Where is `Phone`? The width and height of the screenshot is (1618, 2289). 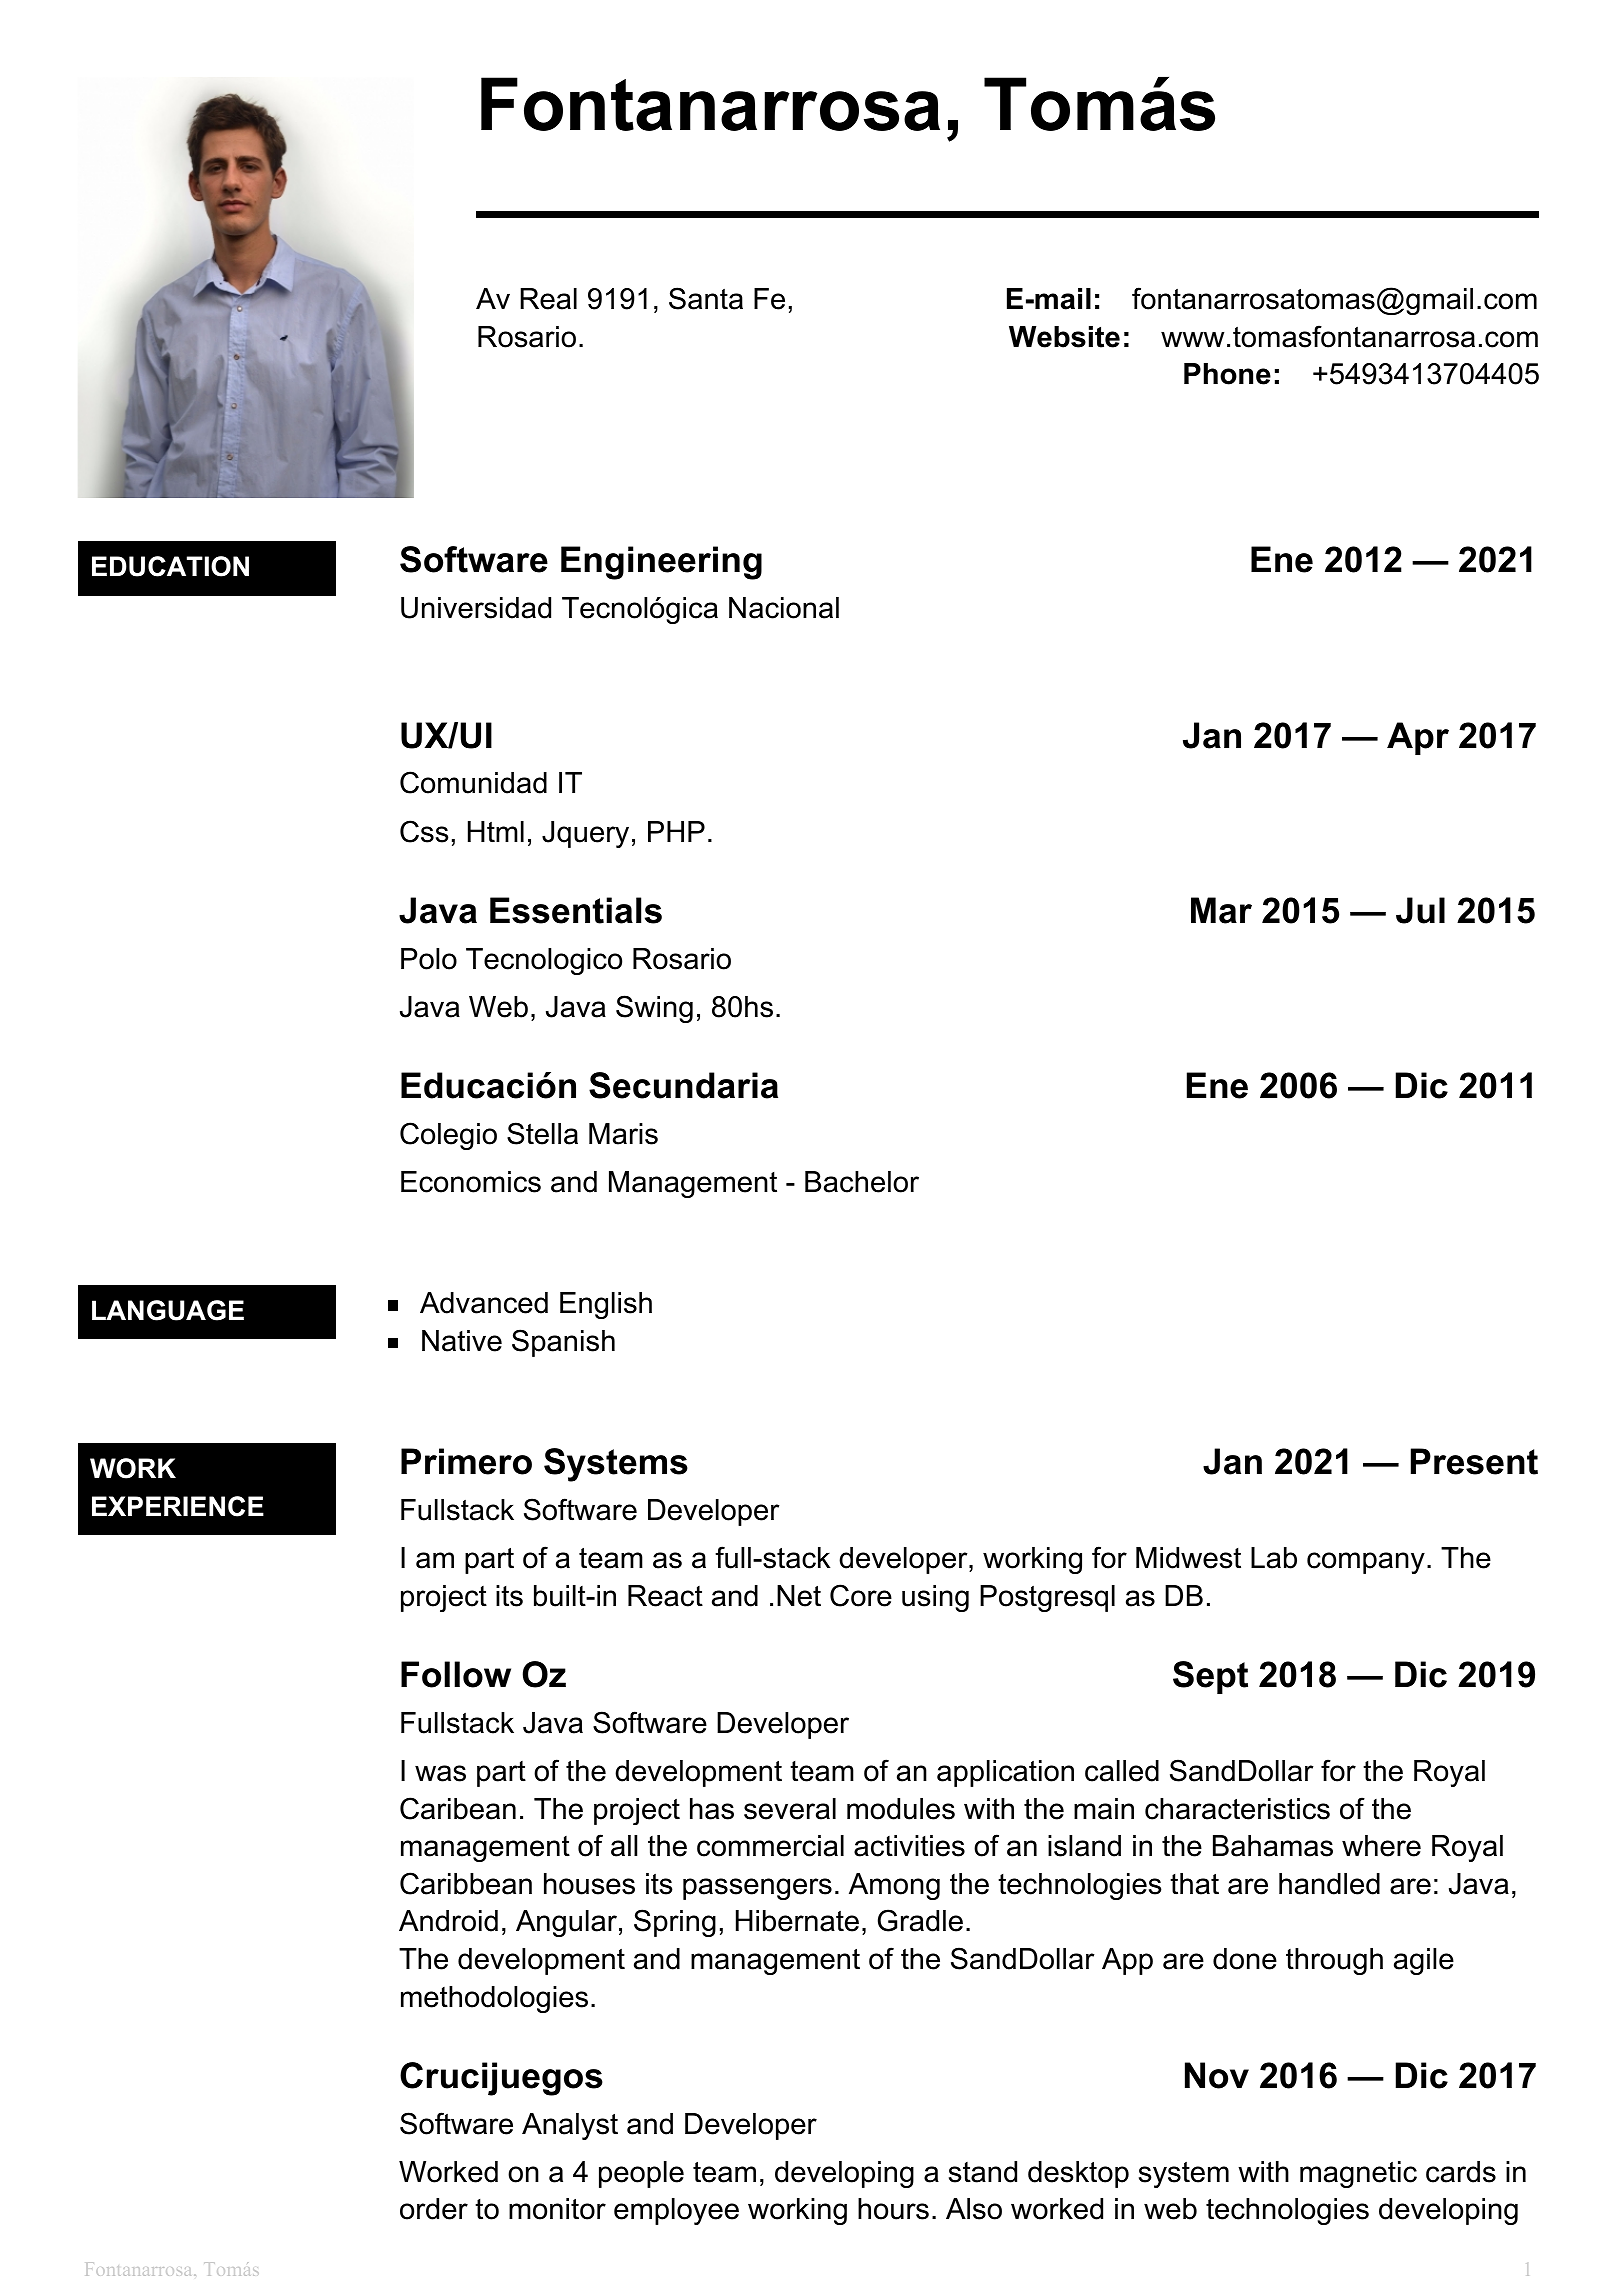 Phone is located at coordinates (1227, 374).
